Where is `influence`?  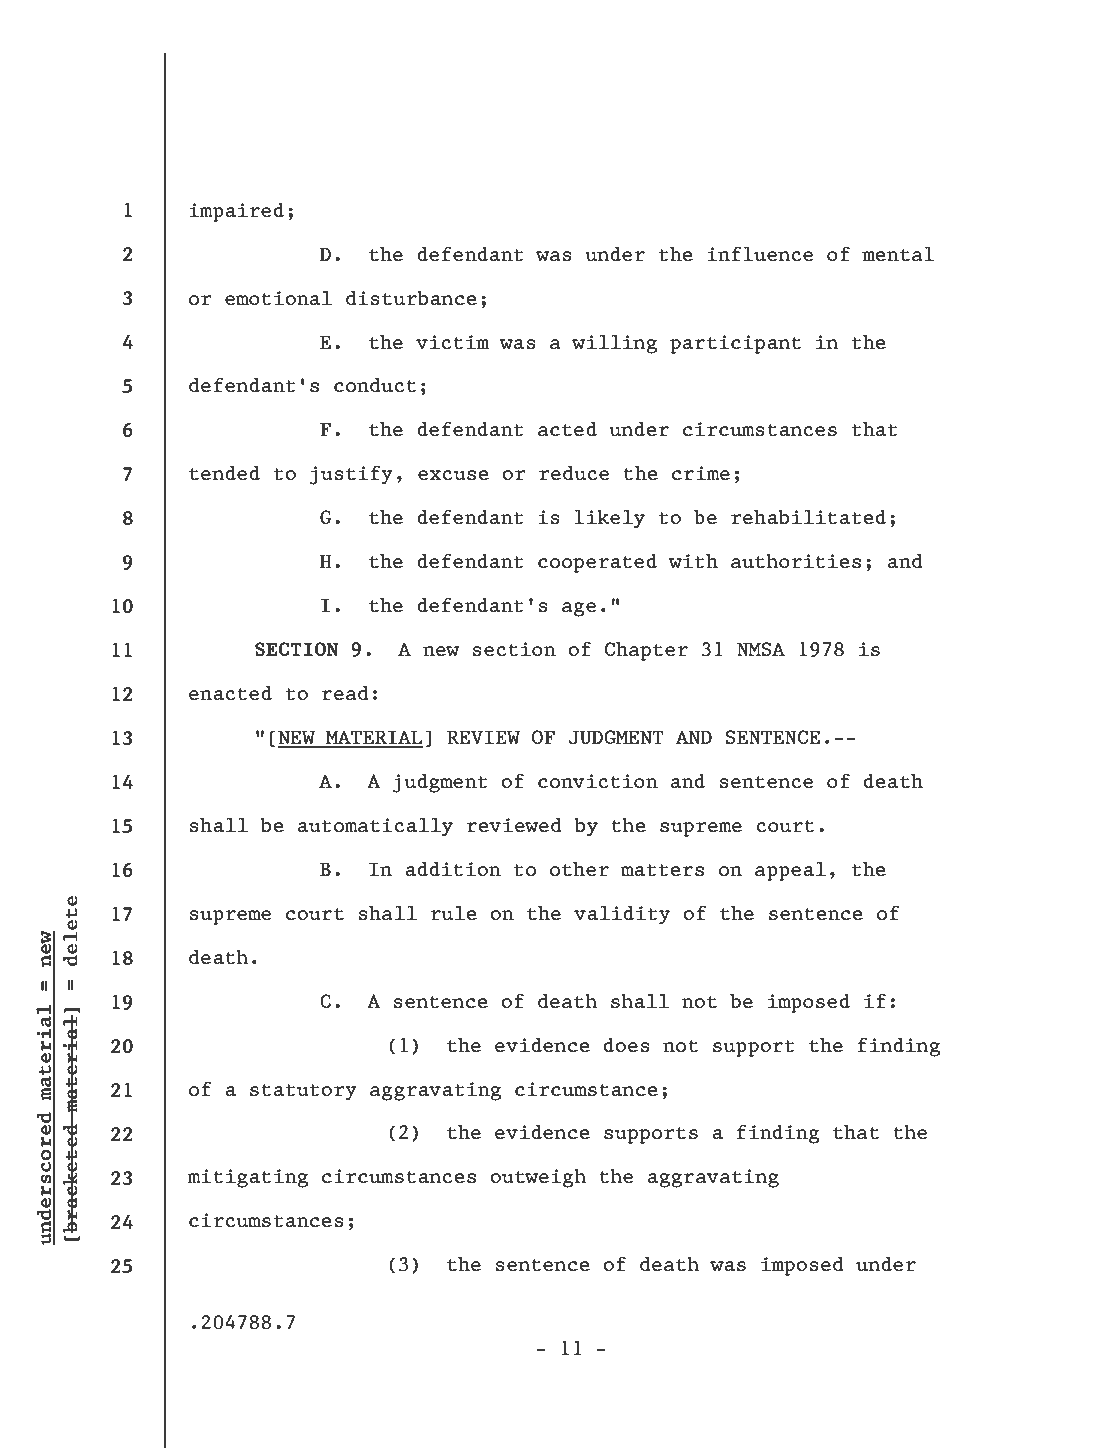
influence is located at coordinates (760, 253).
